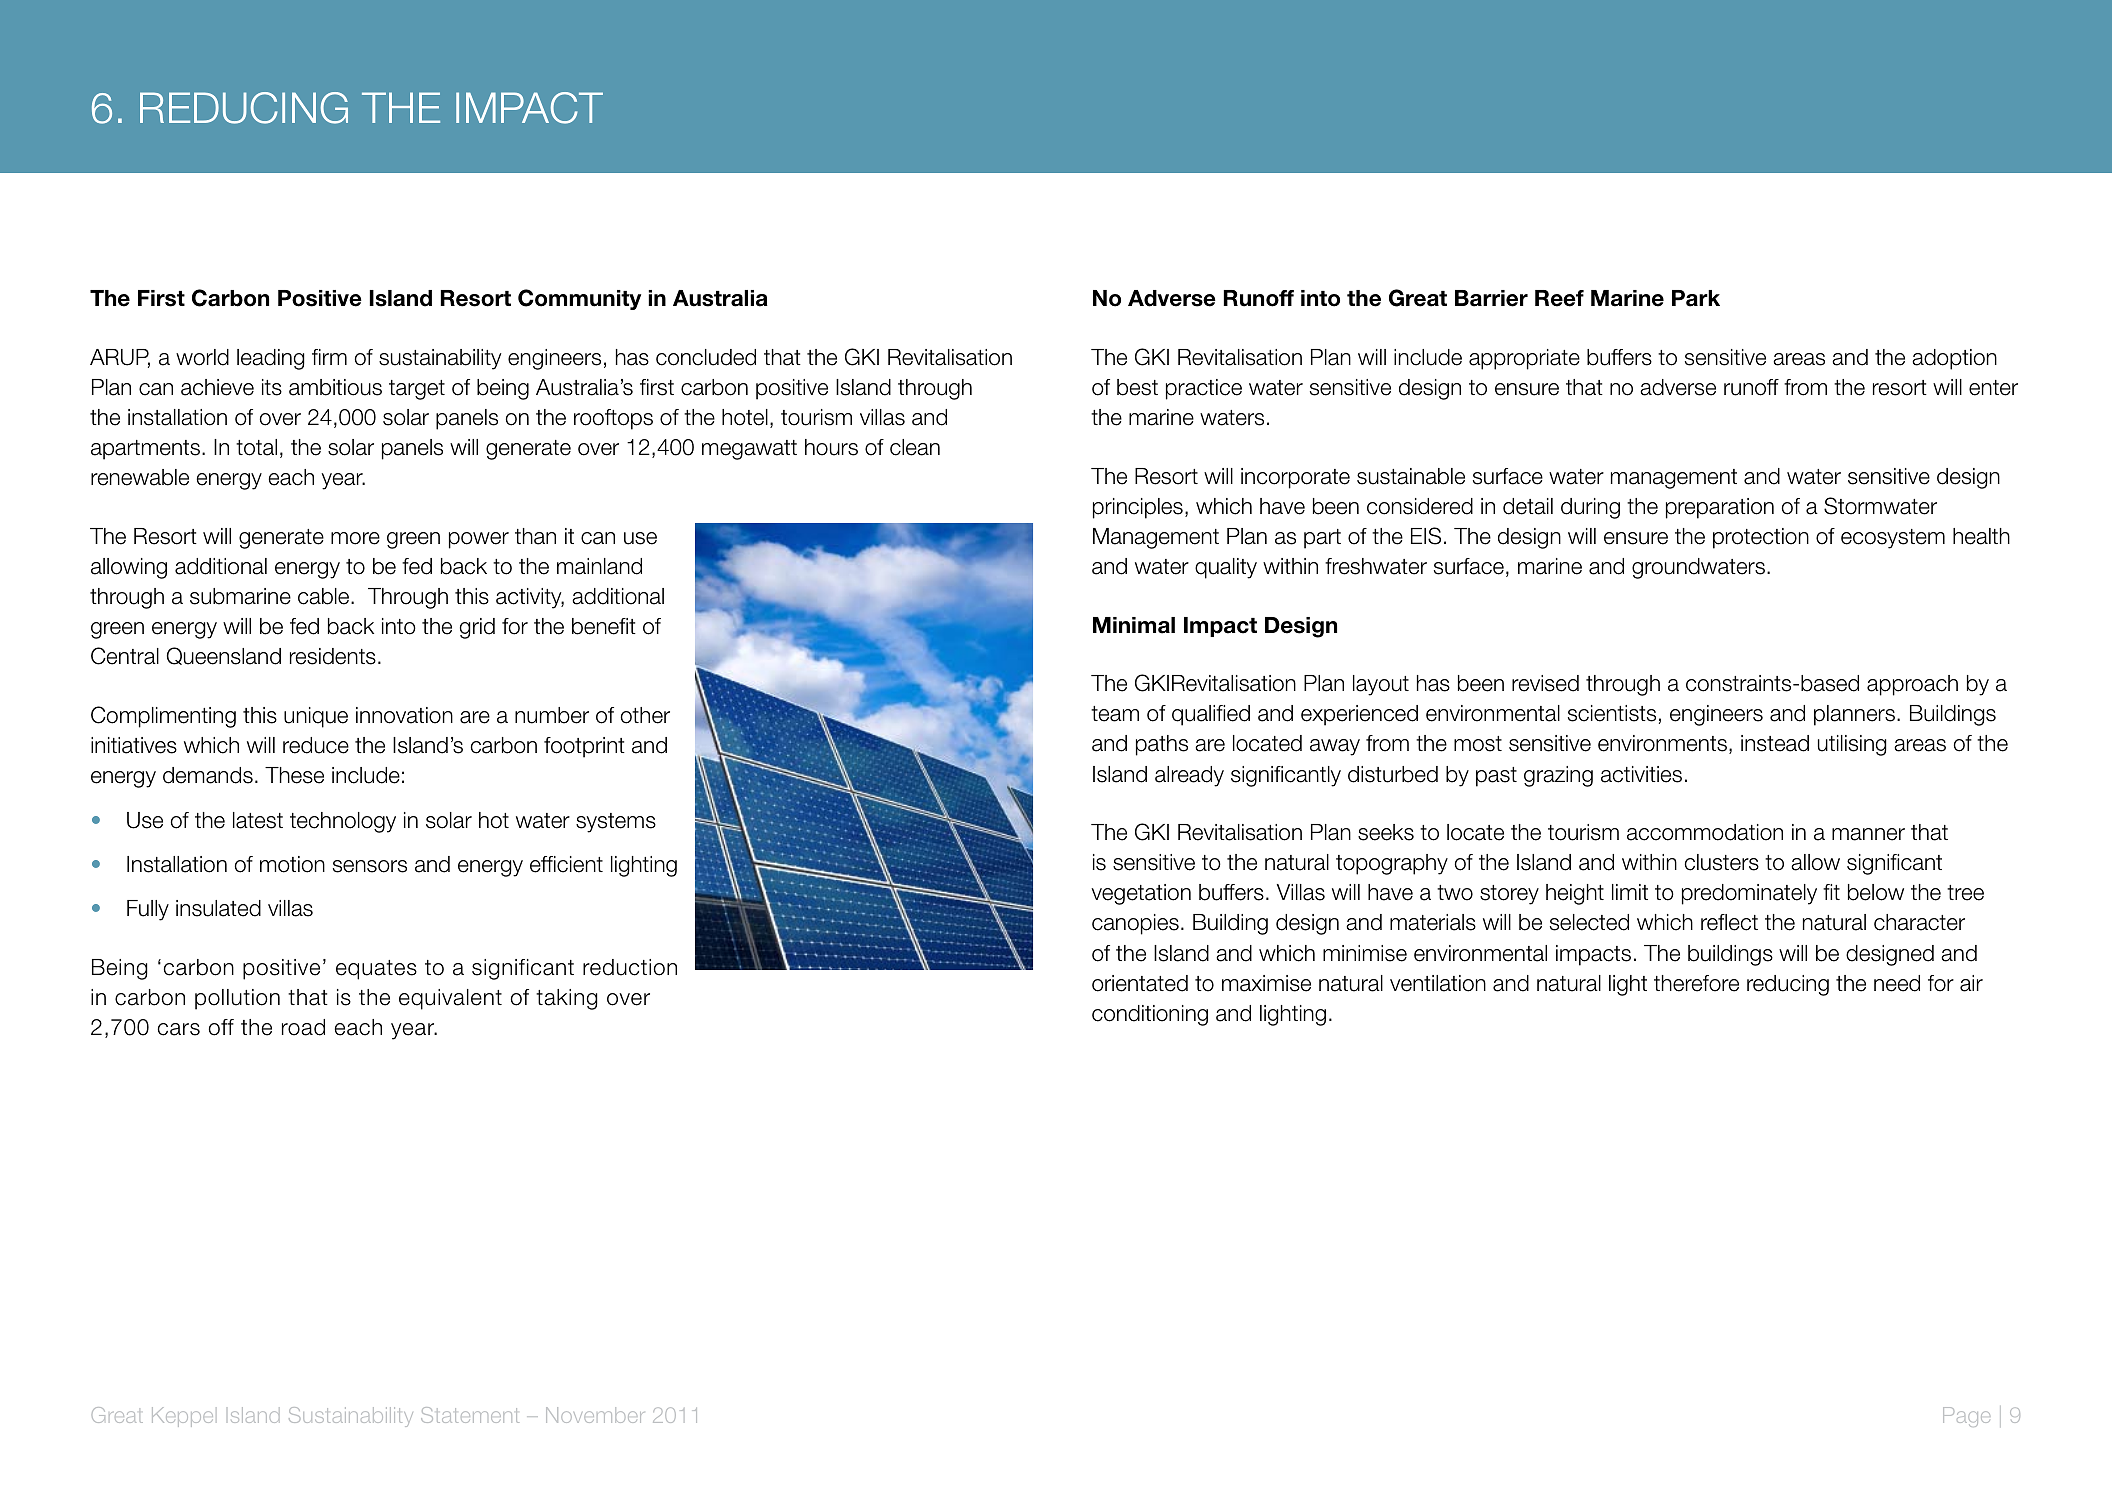 The height and width of the screenshot is (1494, 2112). What do you see at coordinates (1137, 387) in the screenshot?
I see `best` at bounding box center [1137, 387].
